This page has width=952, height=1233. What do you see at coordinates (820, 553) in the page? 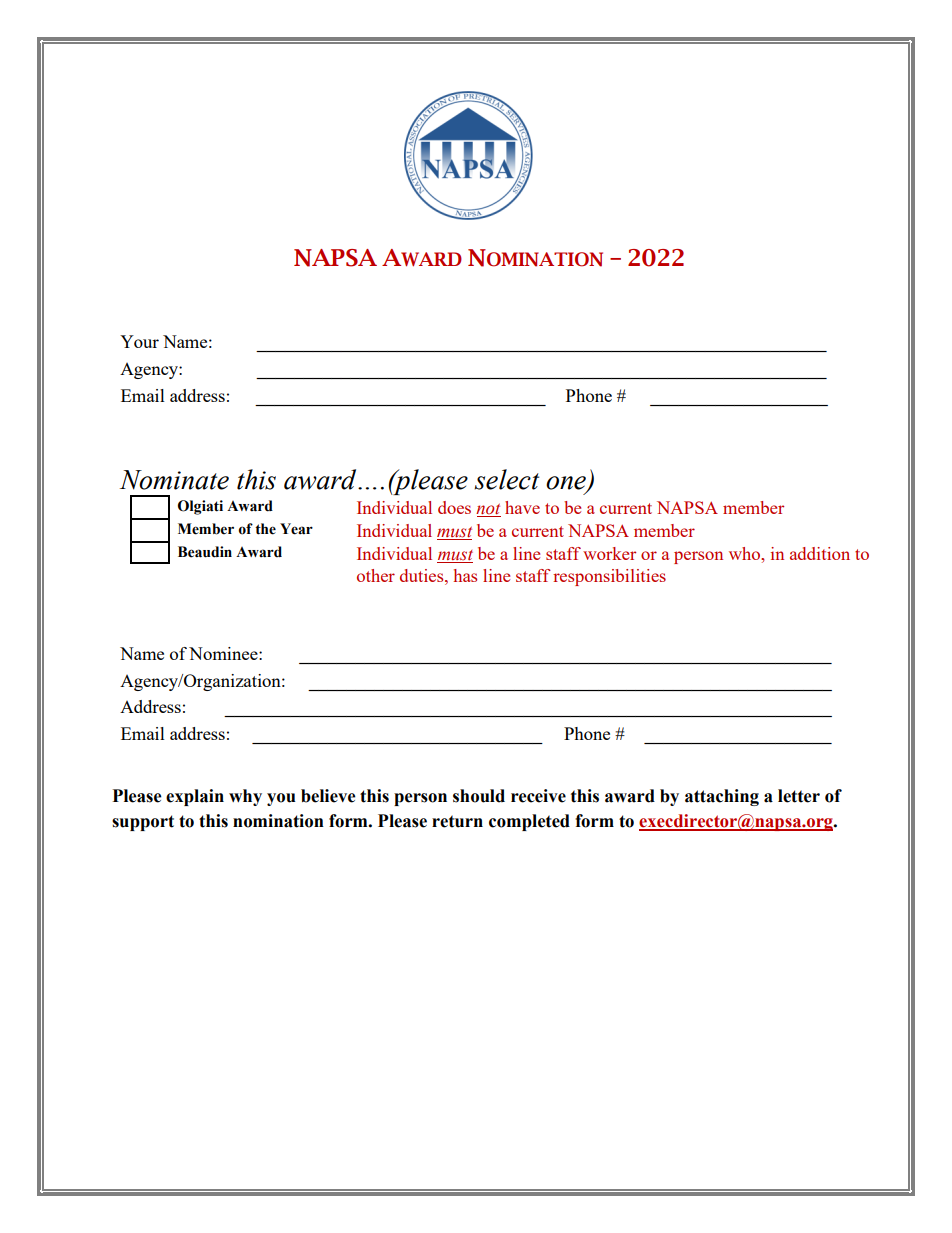
I see `addition` at bounding box center [820, 553].
